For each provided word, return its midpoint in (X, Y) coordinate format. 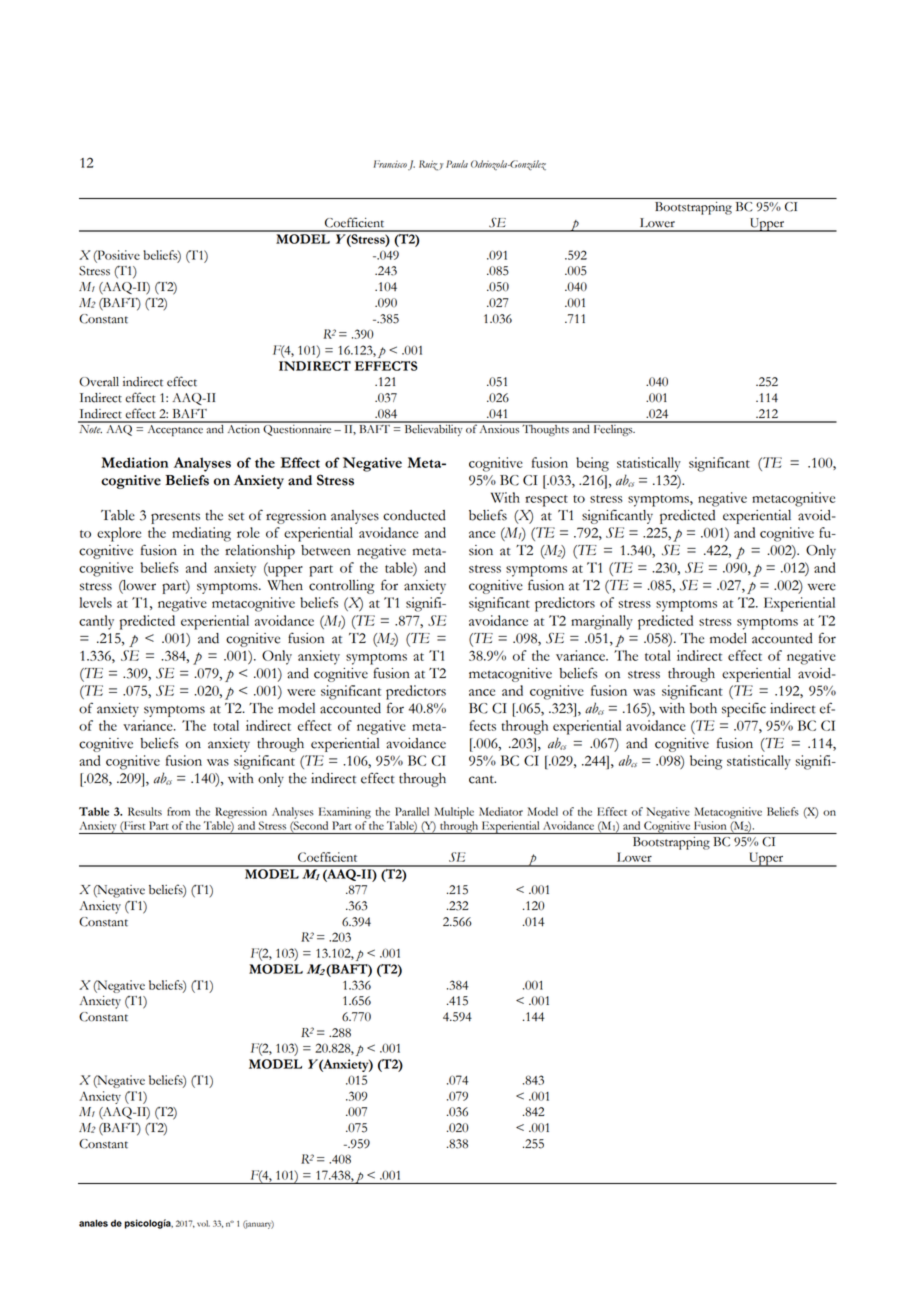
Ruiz (429, 165)
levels (95, 602)
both (703, 708)
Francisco (390, 164)
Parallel (412, 811)
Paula (457, 164)
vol (203, 1223)
